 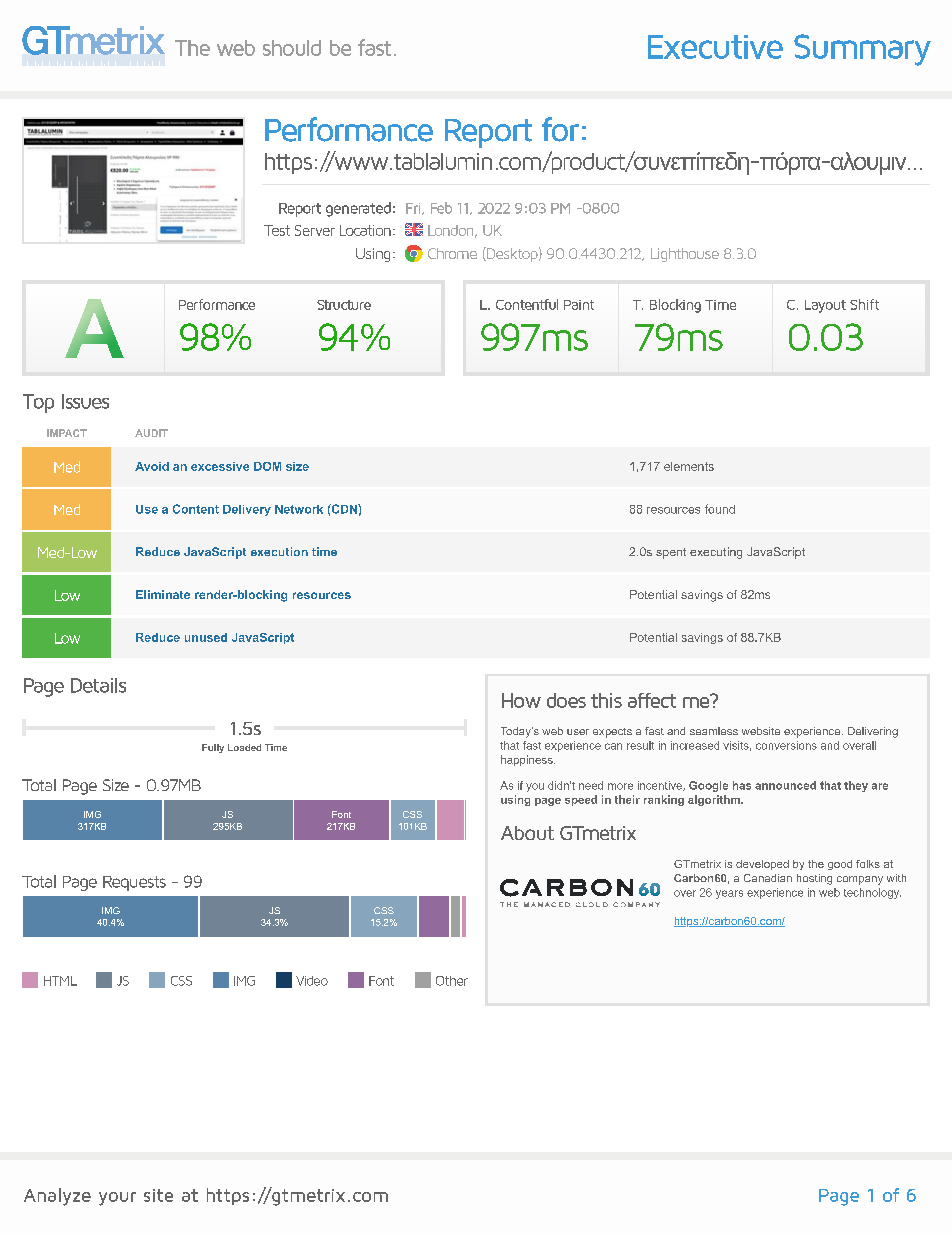 What do you see at coordinates (689, 466) in the screenshot?
I see `elements` at bounding box center [689, 466].
